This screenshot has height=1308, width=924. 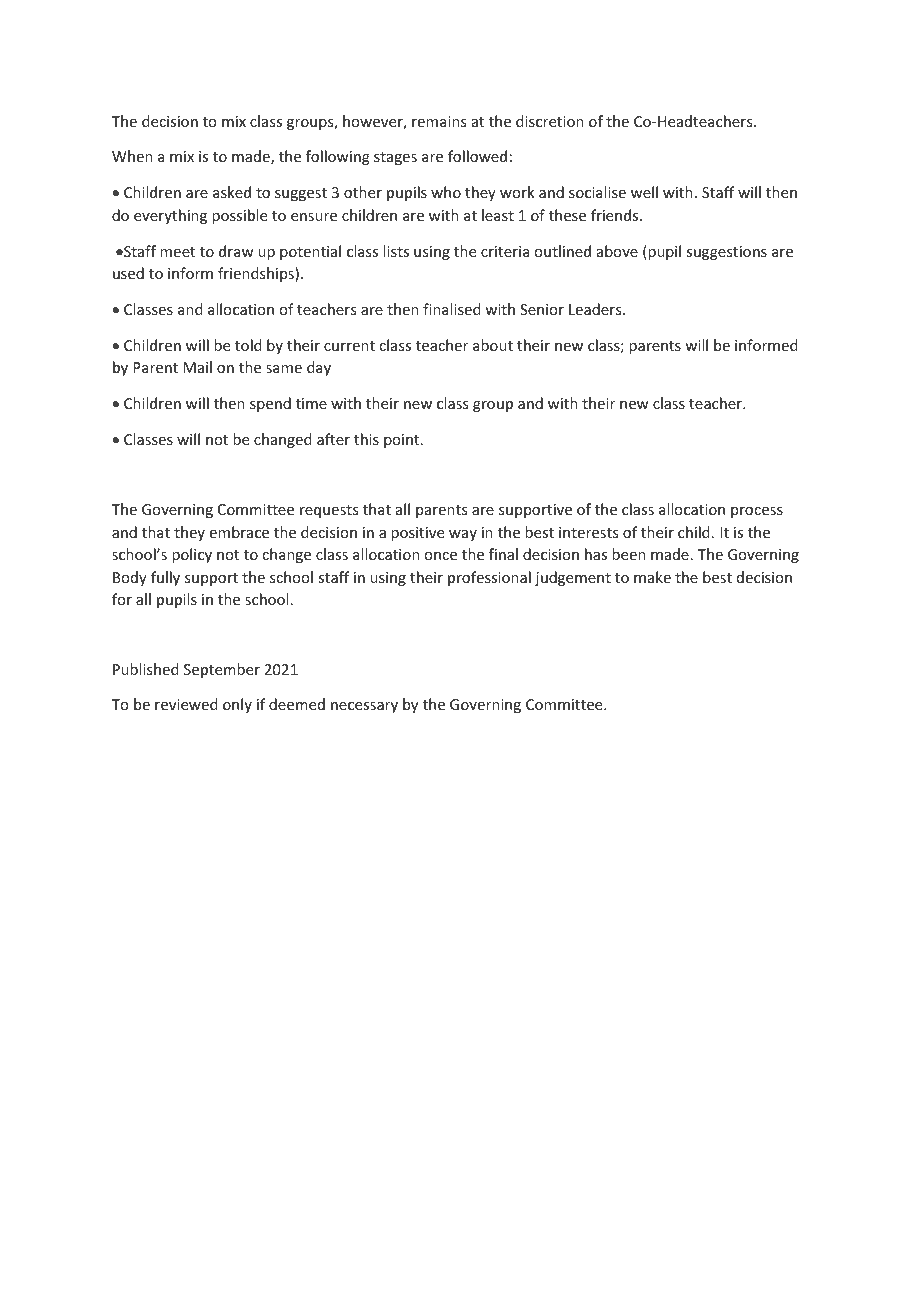 I want to click on reviewed, so click(x=186, y=704).
